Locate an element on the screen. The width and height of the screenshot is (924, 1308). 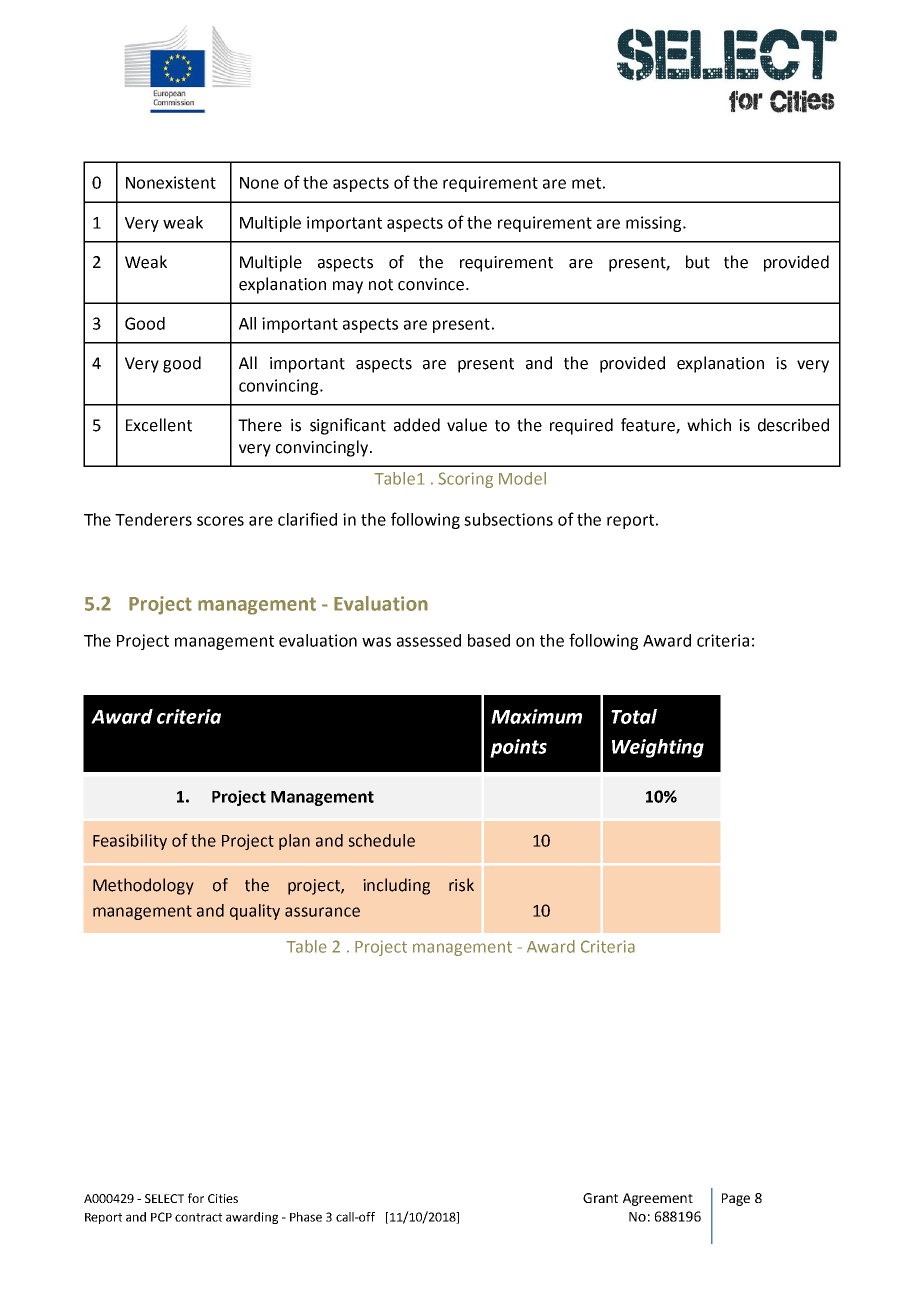
may is located at coordinates (348, 287).
